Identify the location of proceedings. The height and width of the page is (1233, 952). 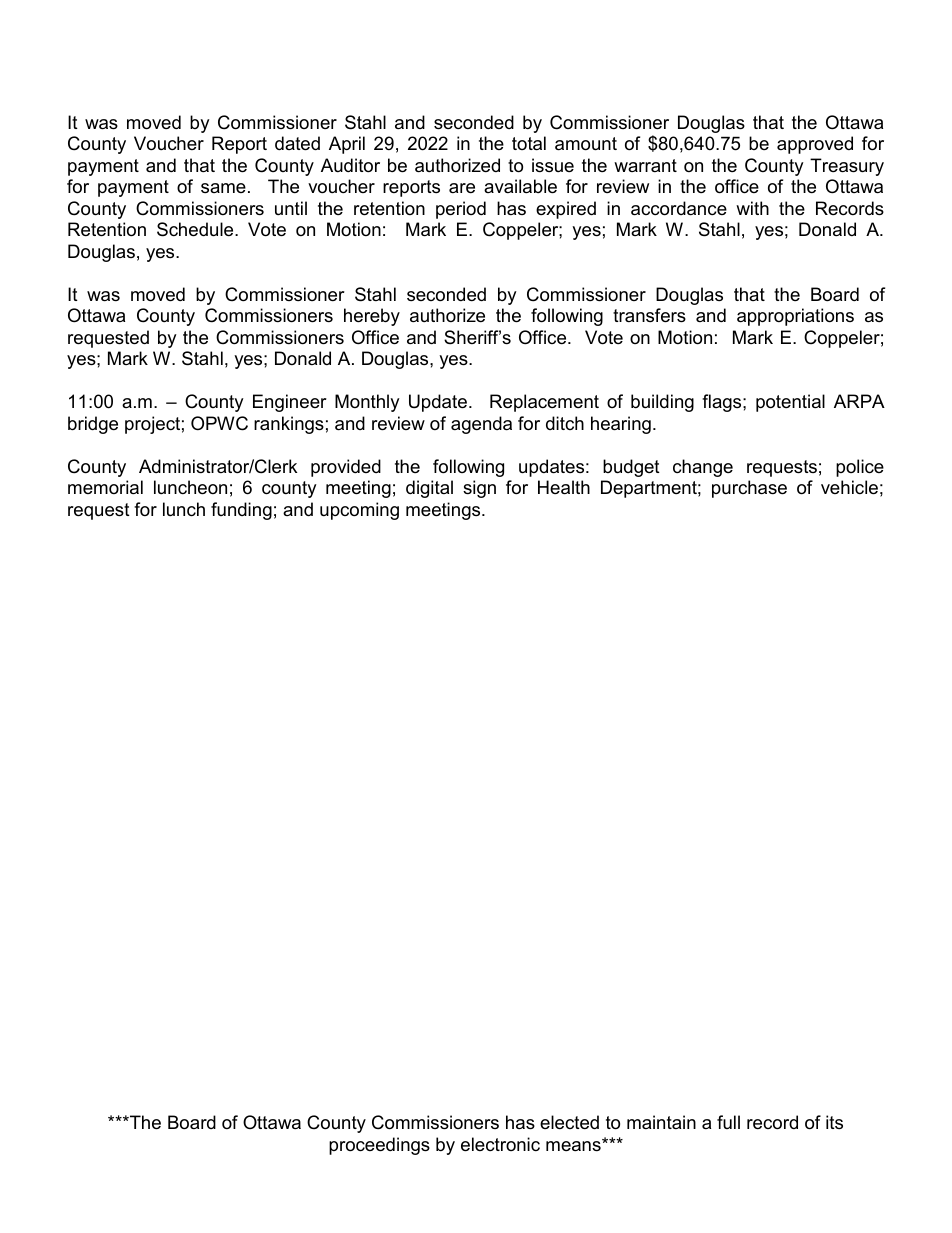
(379, 1146).
